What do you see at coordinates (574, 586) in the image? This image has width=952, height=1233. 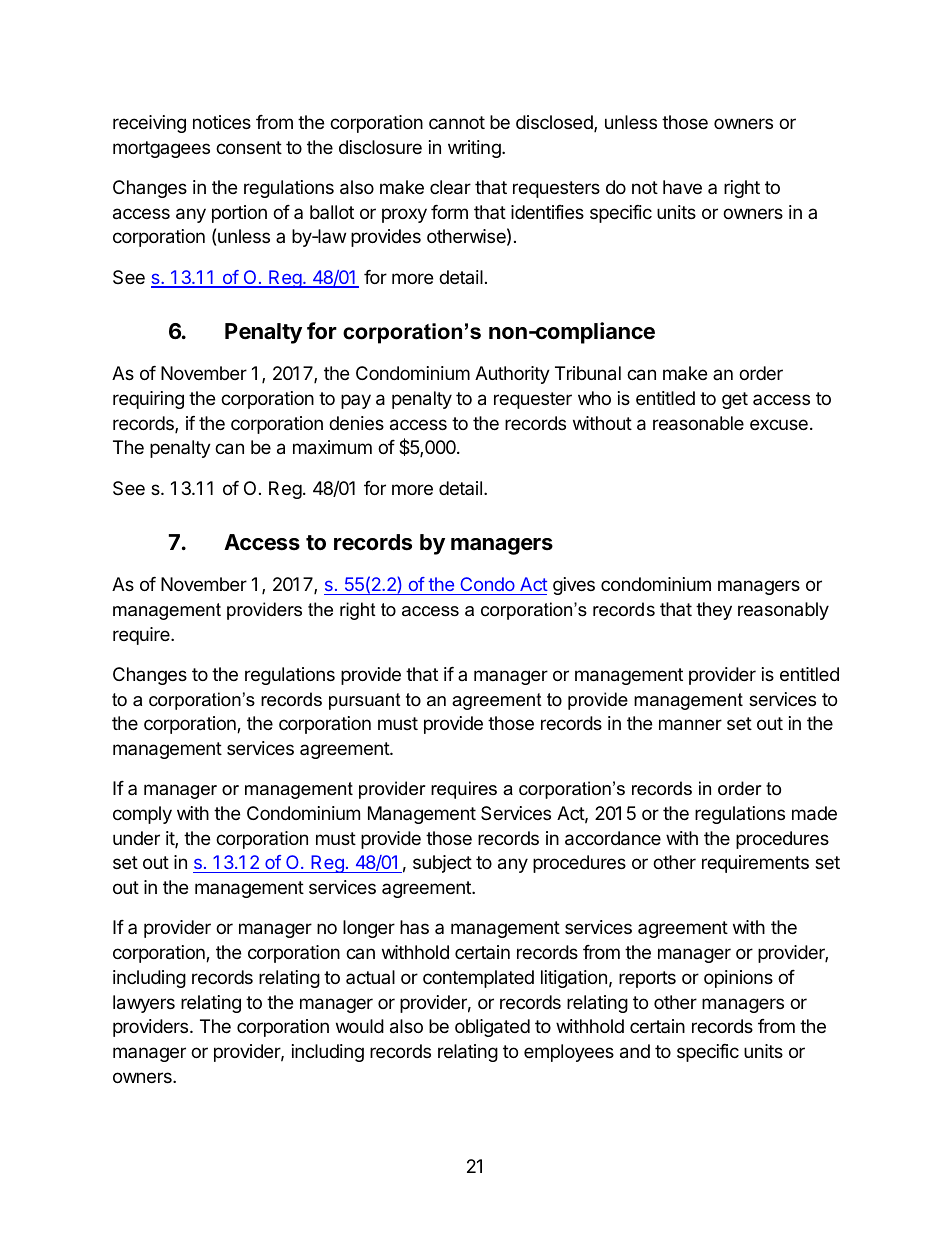 I see `gives` at bounding box center [574, 586].
